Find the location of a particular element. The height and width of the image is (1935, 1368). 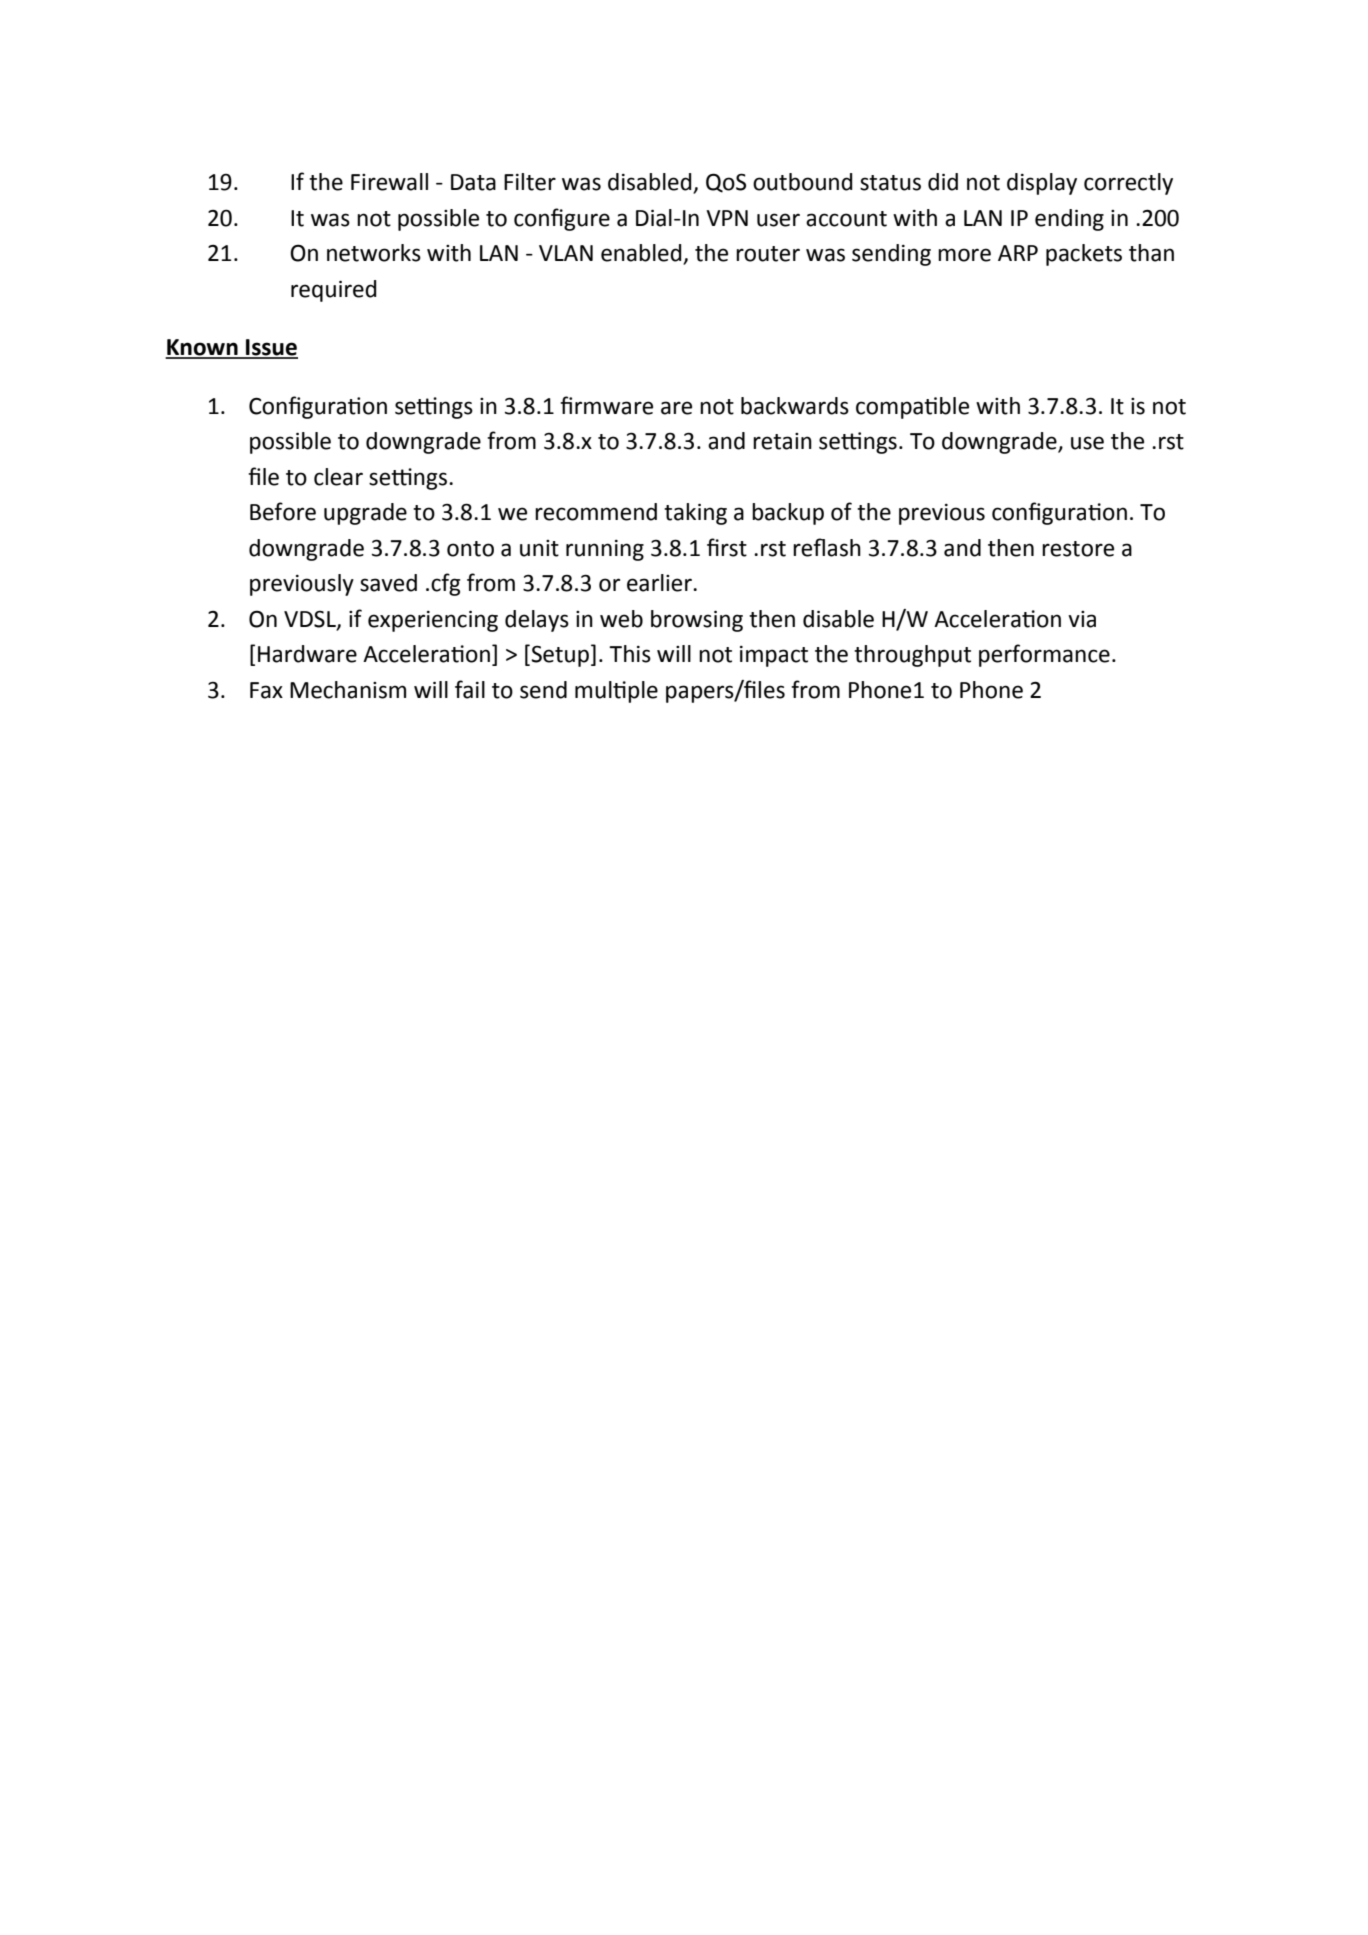

Before is located at coordinates (283, 511).
